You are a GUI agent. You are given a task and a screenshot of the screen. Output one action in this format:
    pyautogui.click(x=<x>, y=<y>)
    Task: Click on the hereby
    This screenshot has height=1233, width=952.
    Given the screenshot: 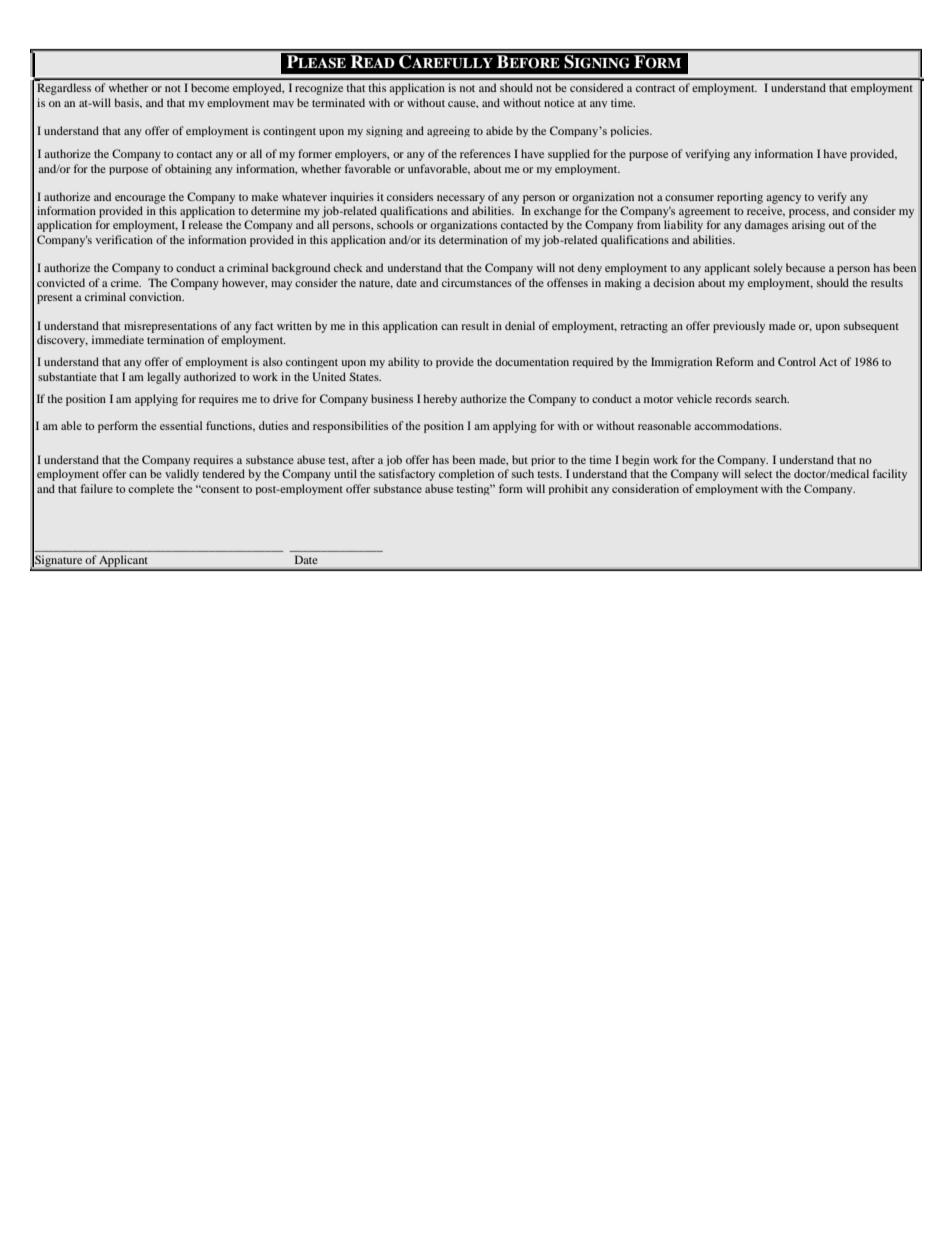 What is the action you would take?
    pyautogui.click(x=440, y=400)
